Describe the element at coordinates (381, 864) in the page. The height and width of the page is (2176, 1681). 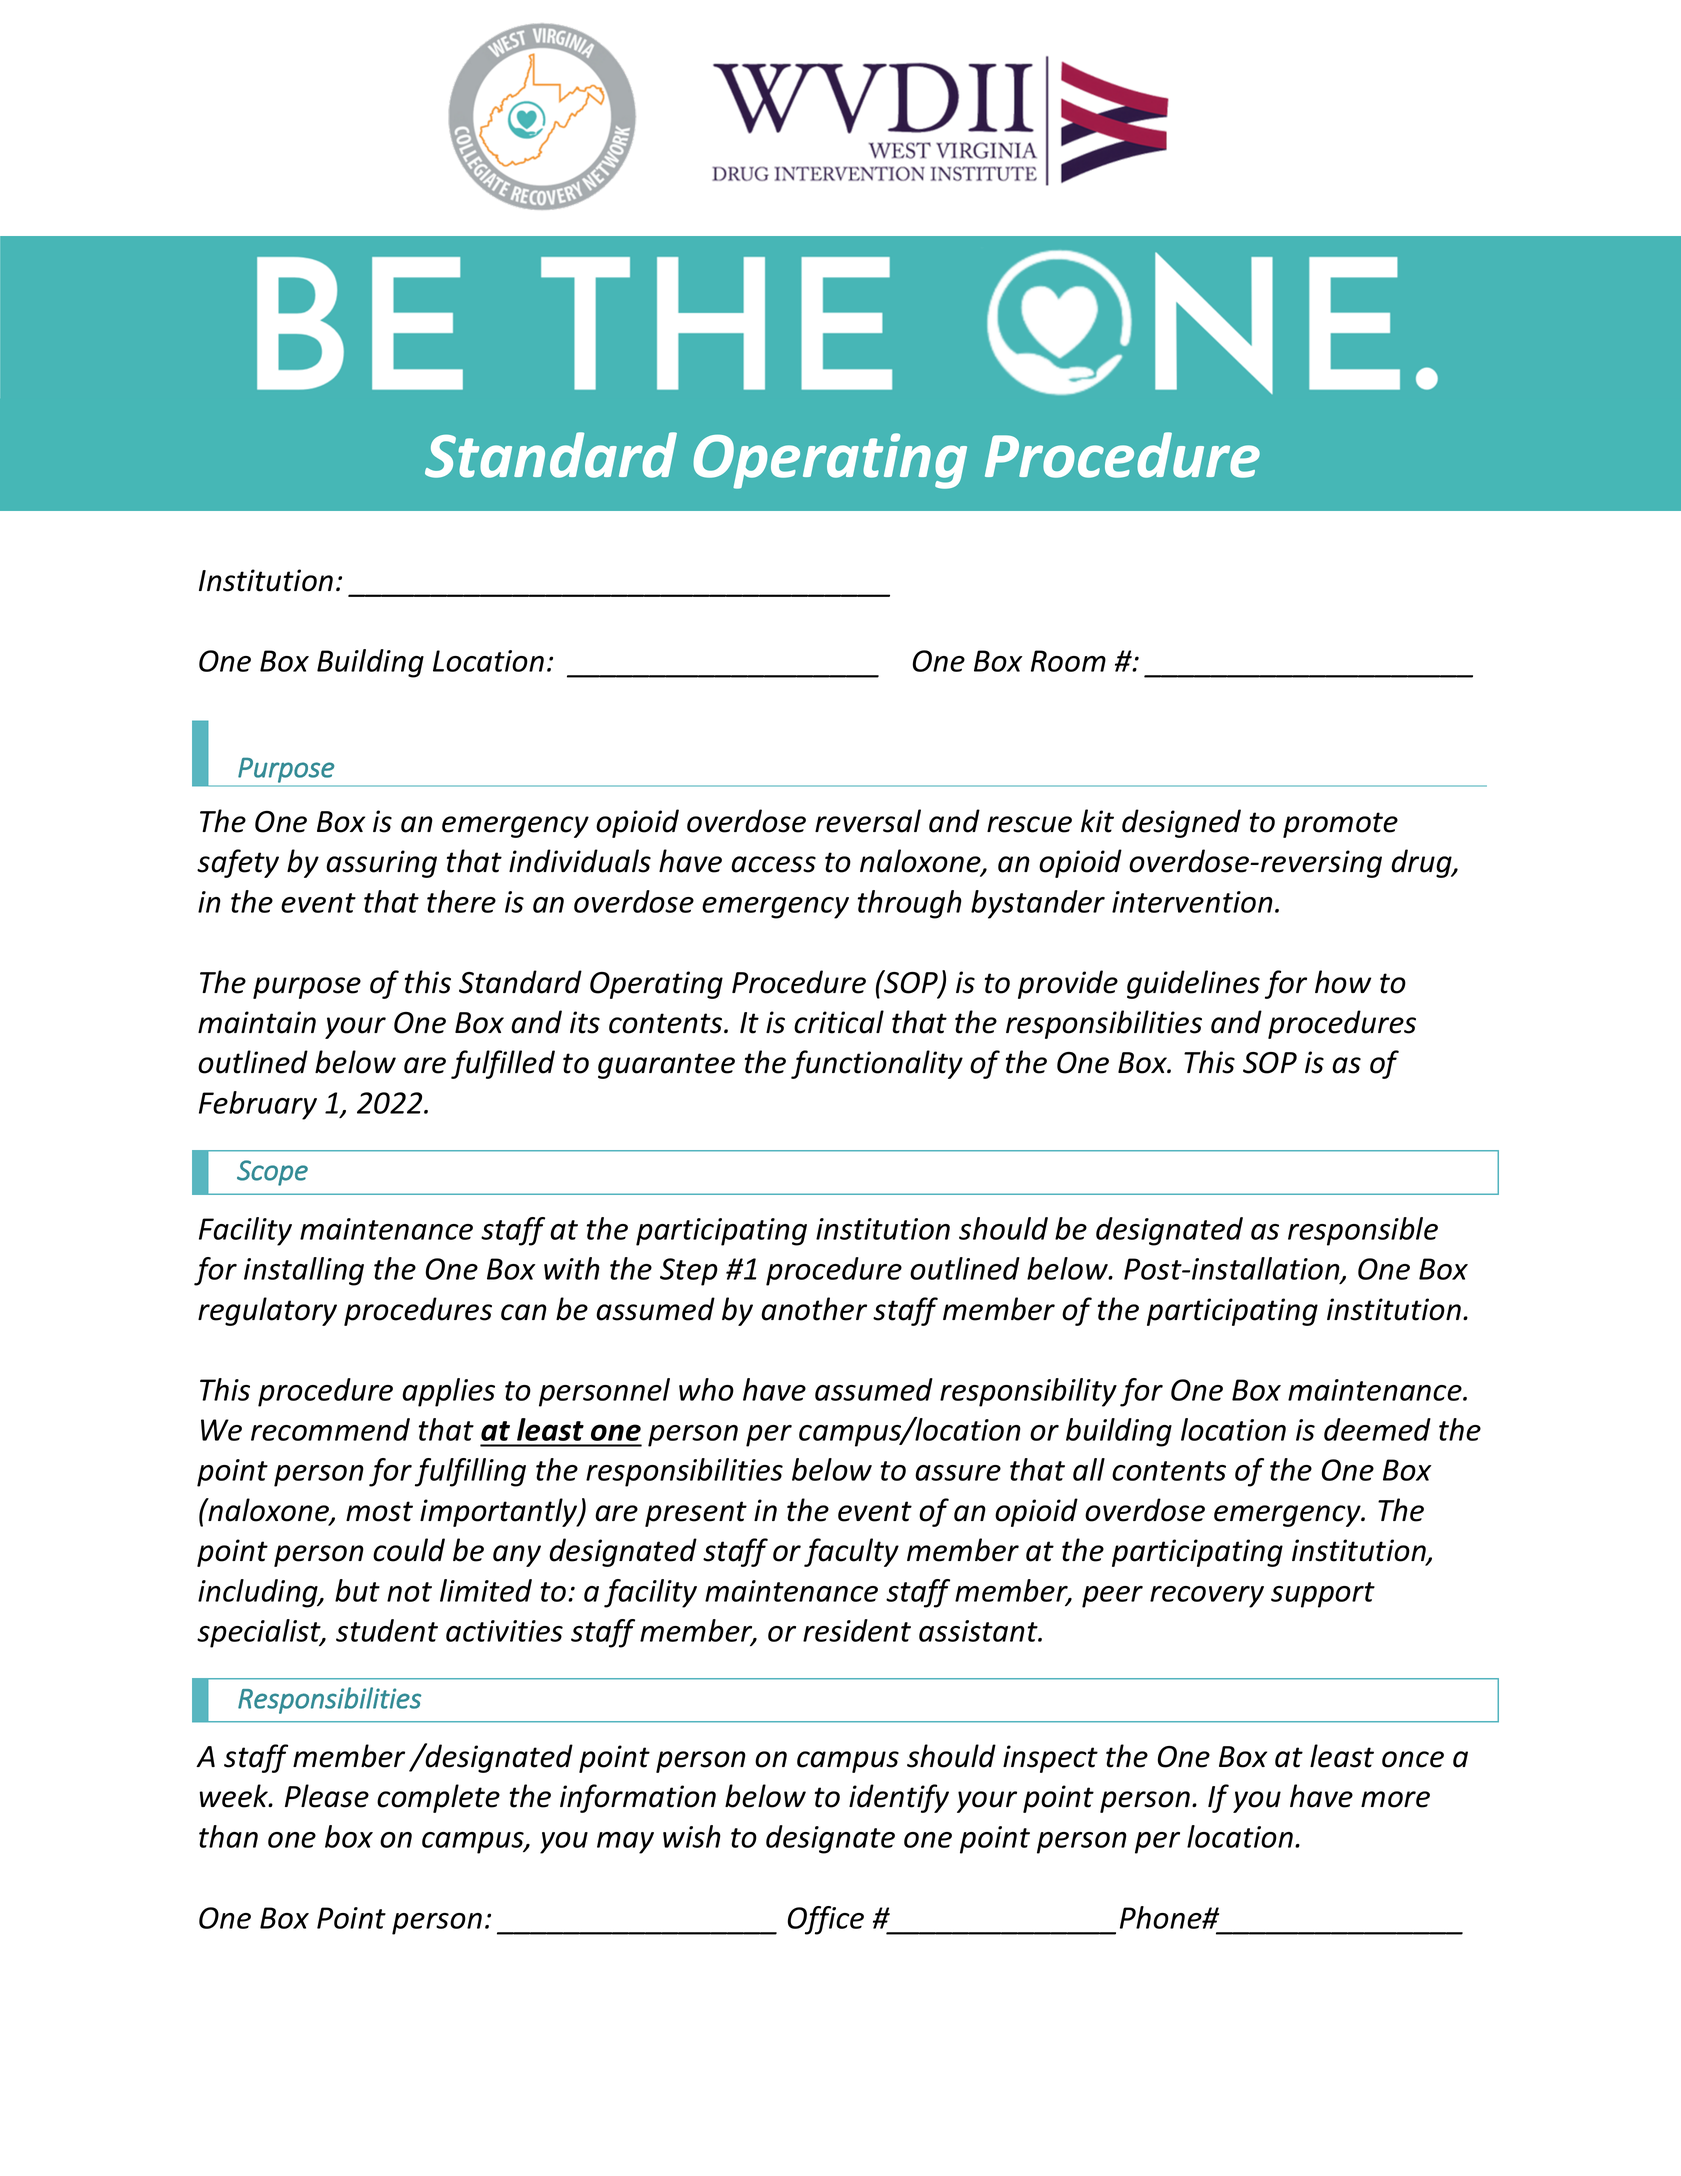
I see `assuring` at that location.
